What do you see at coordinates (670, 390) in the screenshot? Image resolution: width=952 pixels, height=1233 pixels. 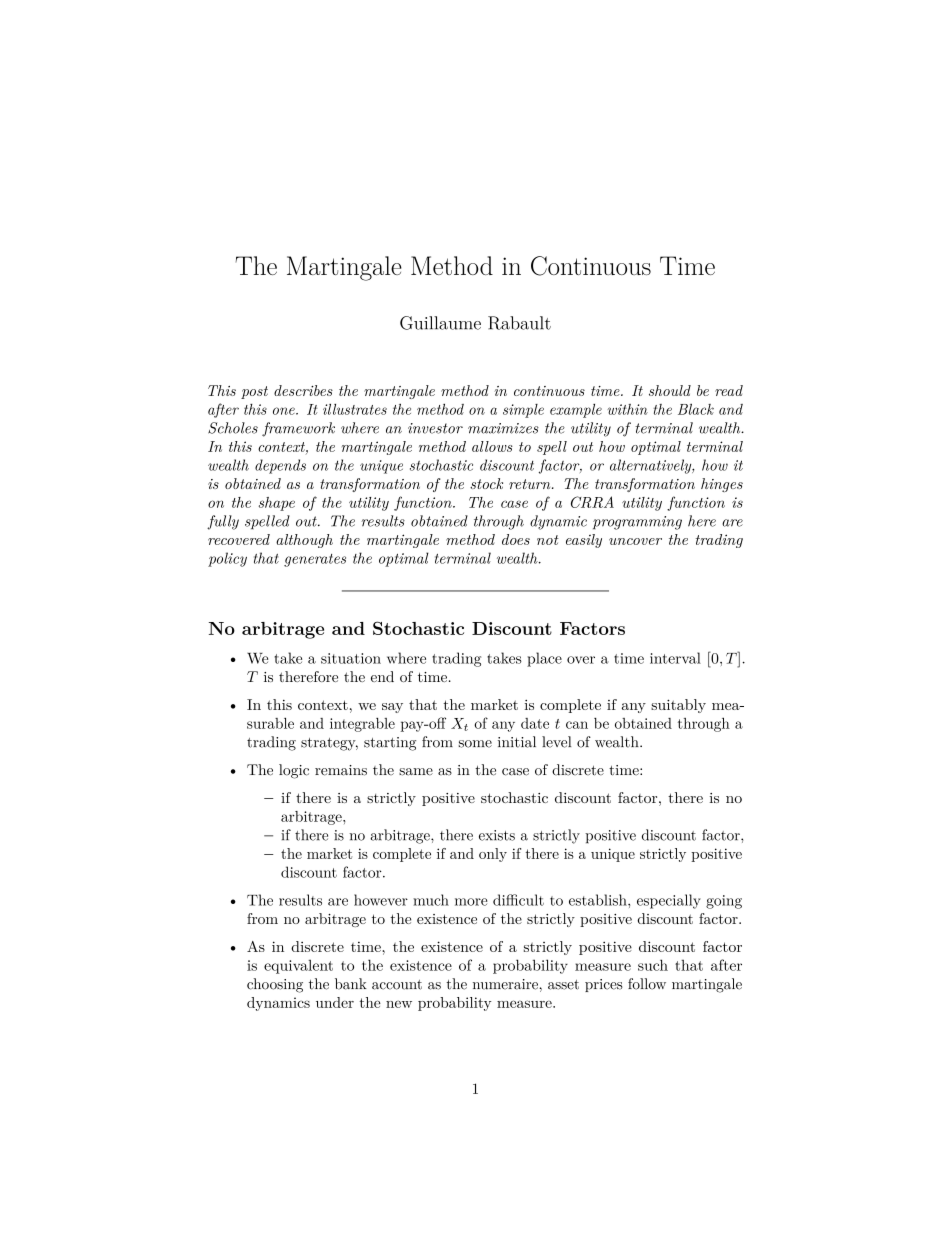 I see `should` at bounding box center [670, 390].
